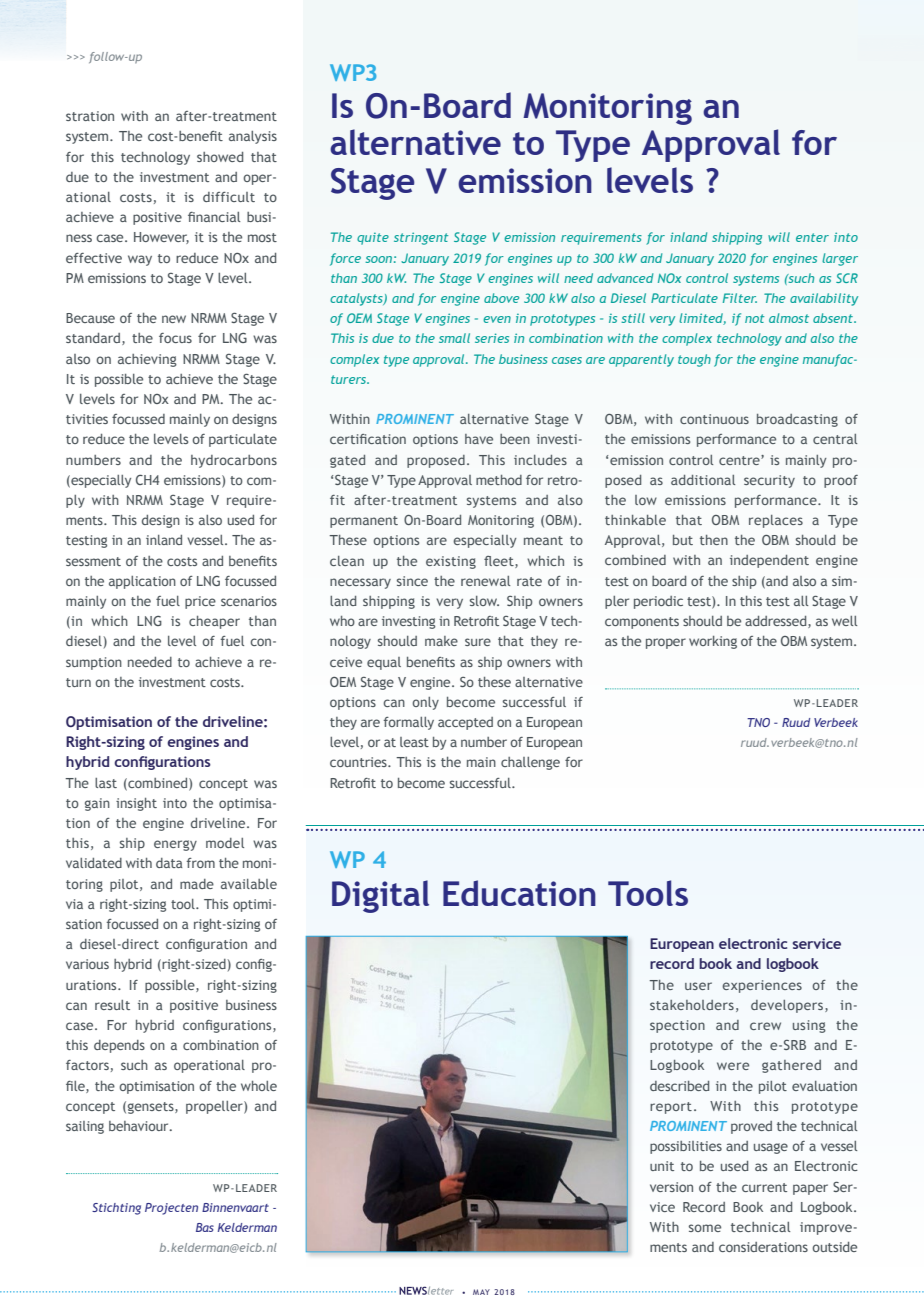  Describe the element at coordinates (169, 863) in the page. I see `data` at that location.
